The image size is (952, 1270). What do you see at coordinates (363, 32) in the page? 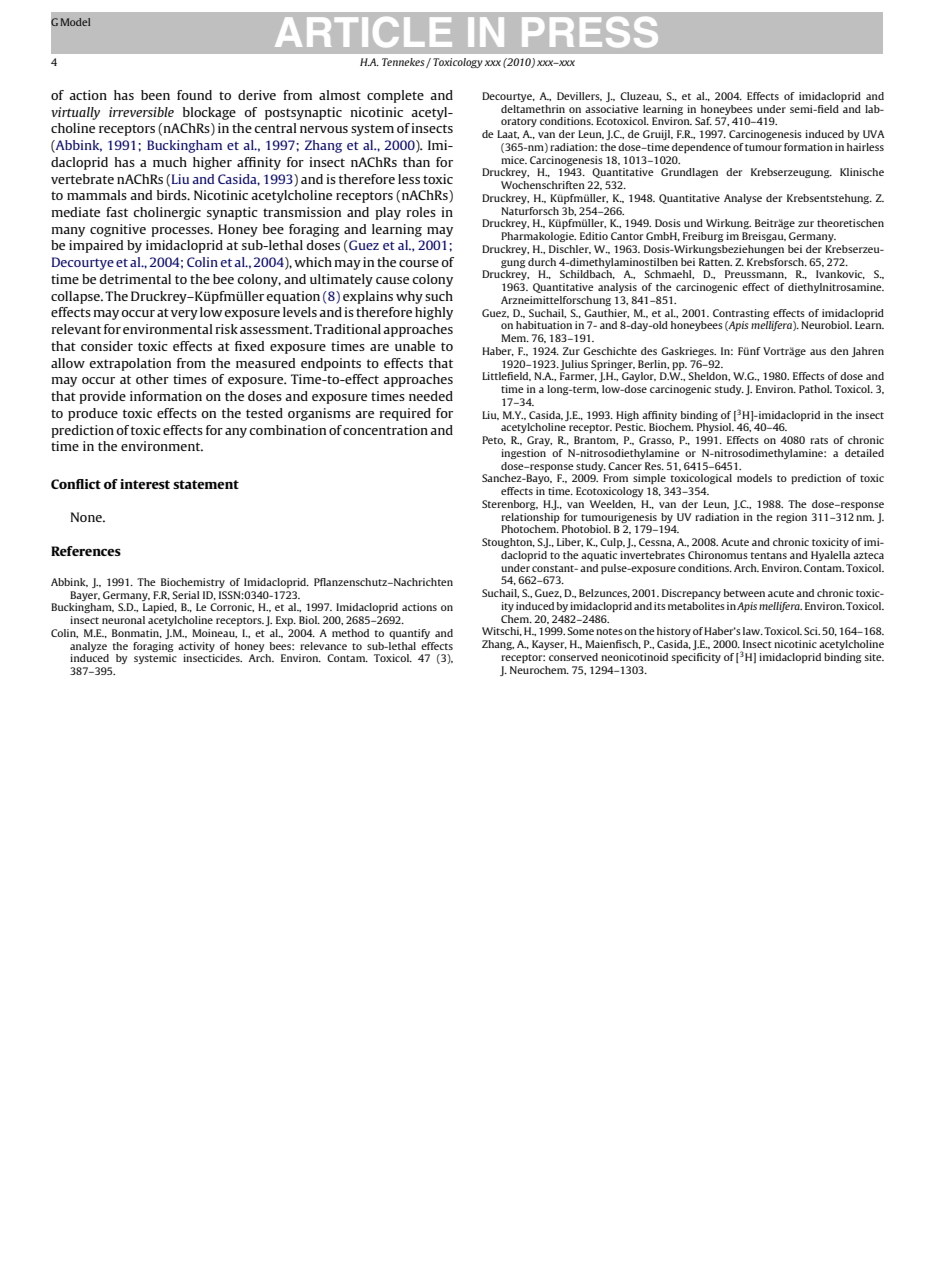
I see `ARTICLE` at bounding box center [363, 32].
